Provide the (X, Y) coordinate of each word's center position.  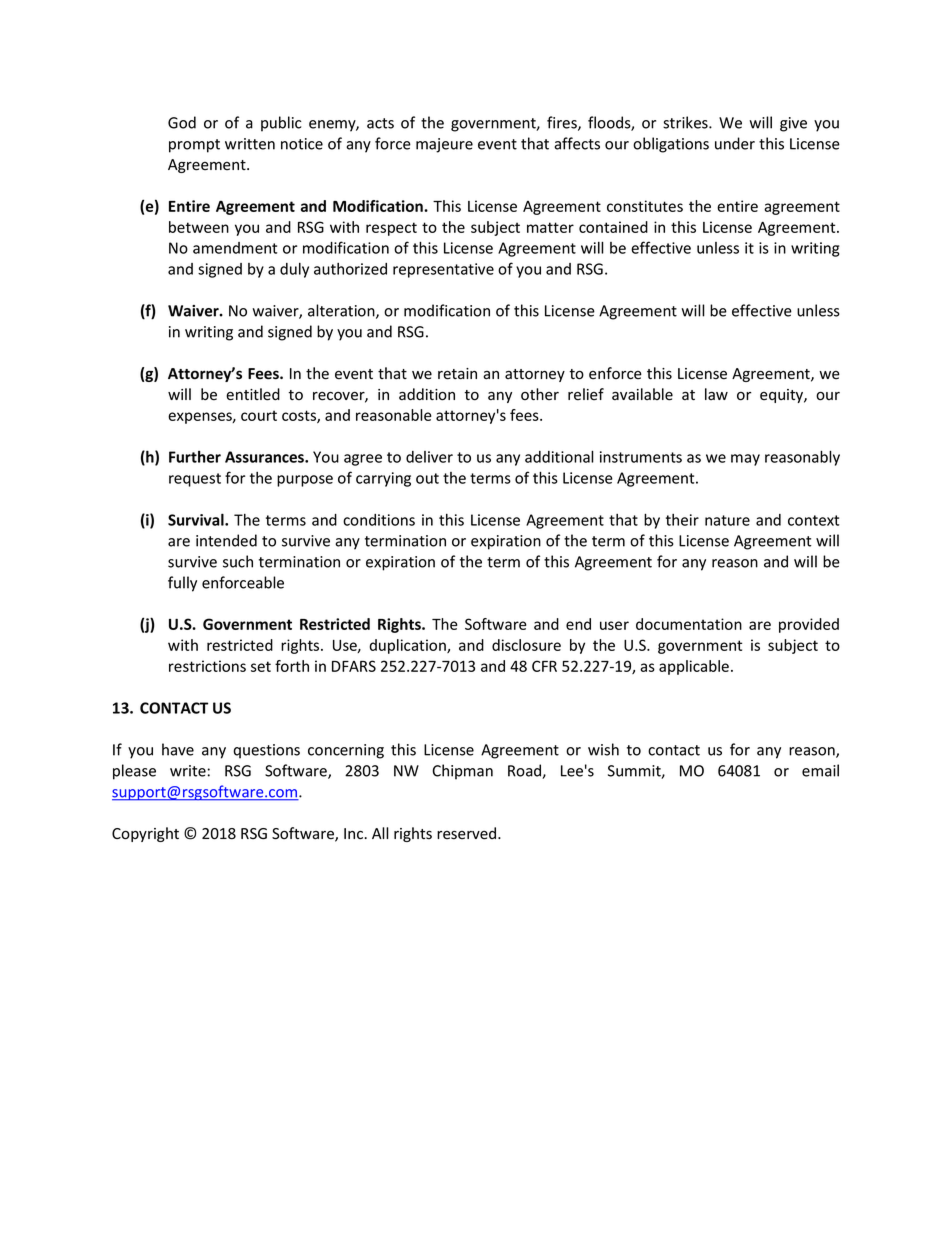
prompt (194, 146)
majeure (444, 145)
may (745, 460)
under (735, 143)
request (195, 480)
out (427, 478)
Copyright (145, 834)
